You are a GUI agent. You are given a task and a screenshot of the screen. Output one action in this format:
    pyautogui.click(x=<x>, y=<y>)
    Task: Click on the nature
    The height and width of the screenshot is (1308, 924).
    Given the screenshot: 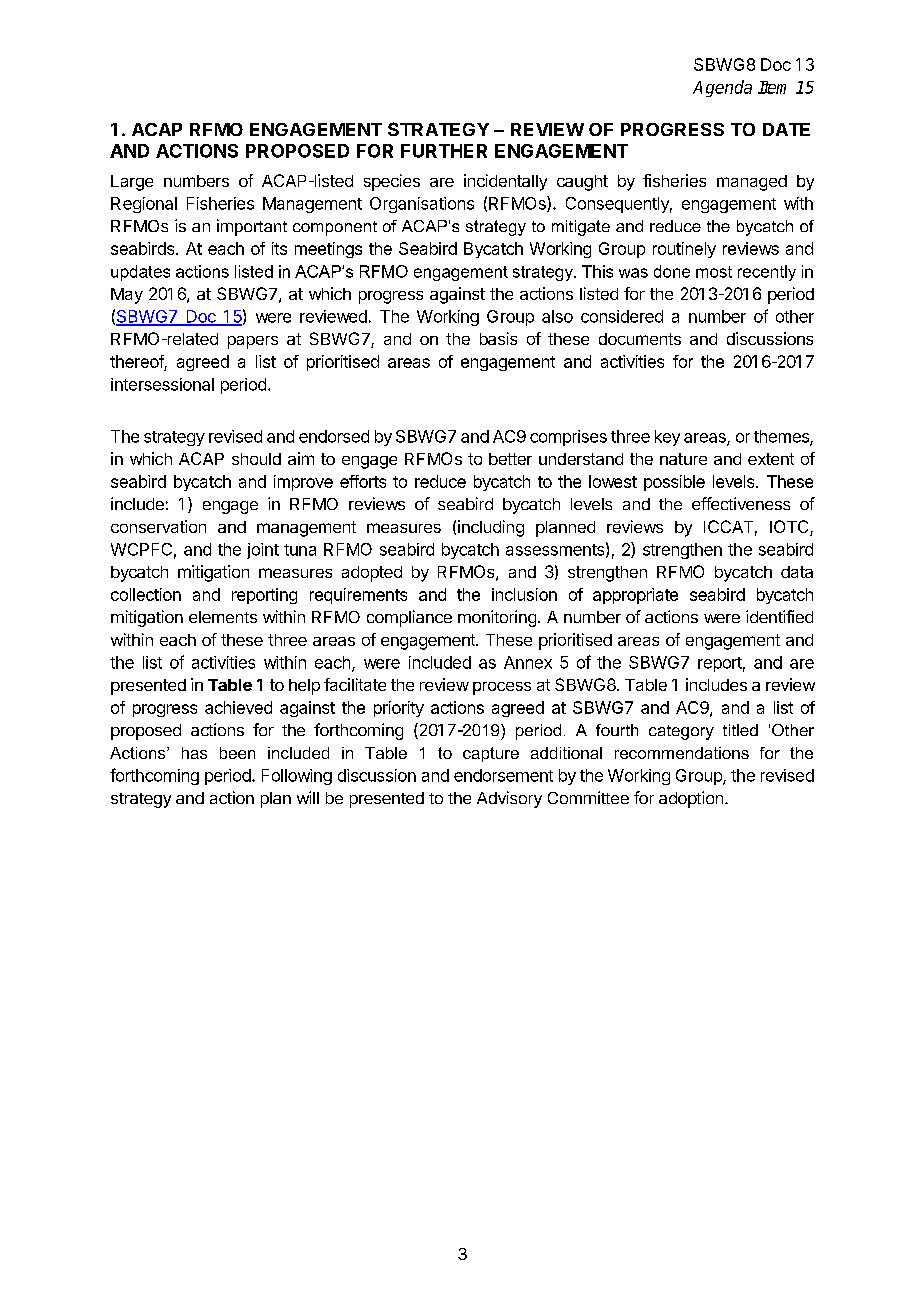 What is the action you would take?
    pyautogui.click(x=683, y=459)
